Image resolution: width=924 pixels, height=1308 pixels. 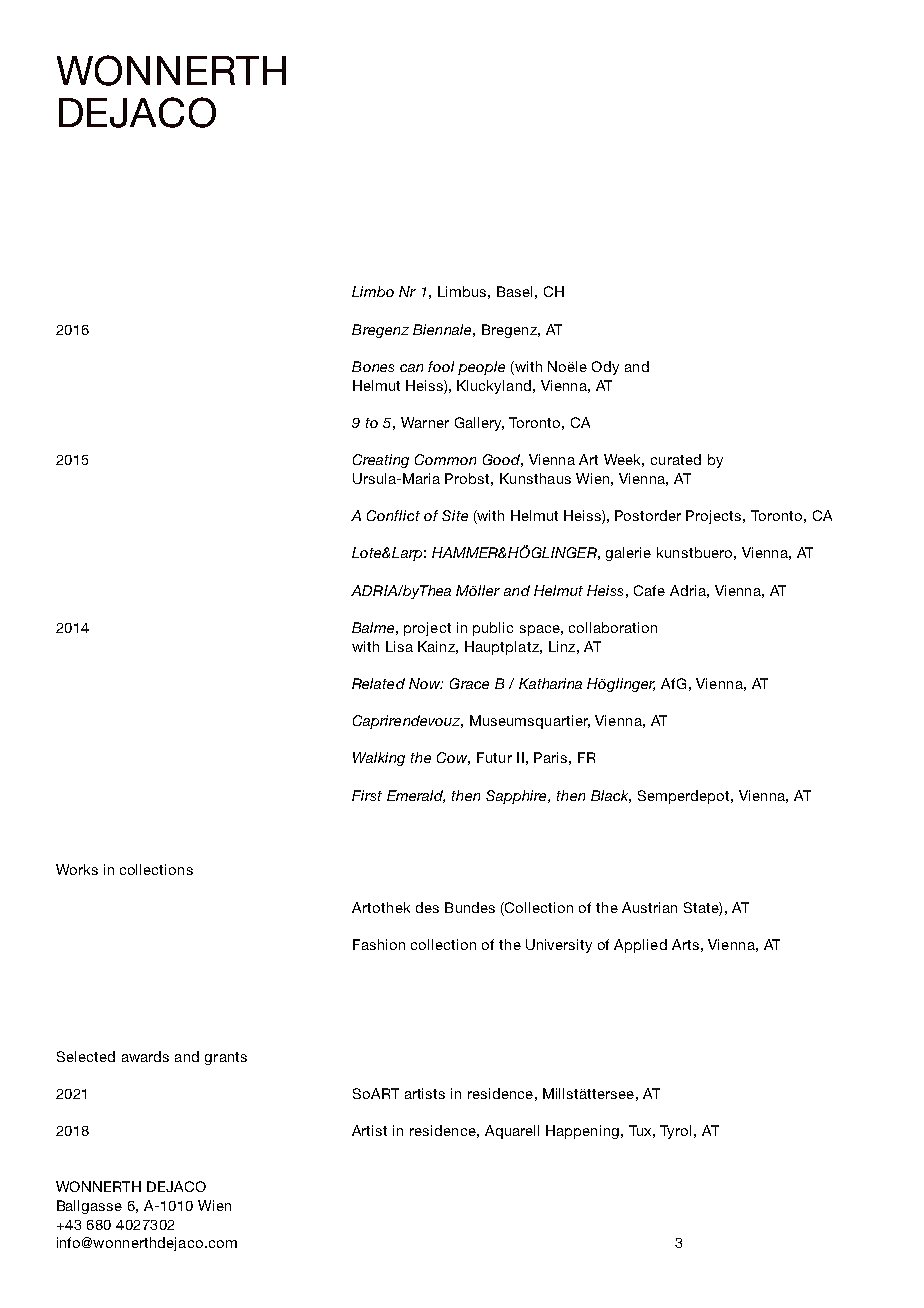 I want to click on Basel, so click(x=514, y=291).
